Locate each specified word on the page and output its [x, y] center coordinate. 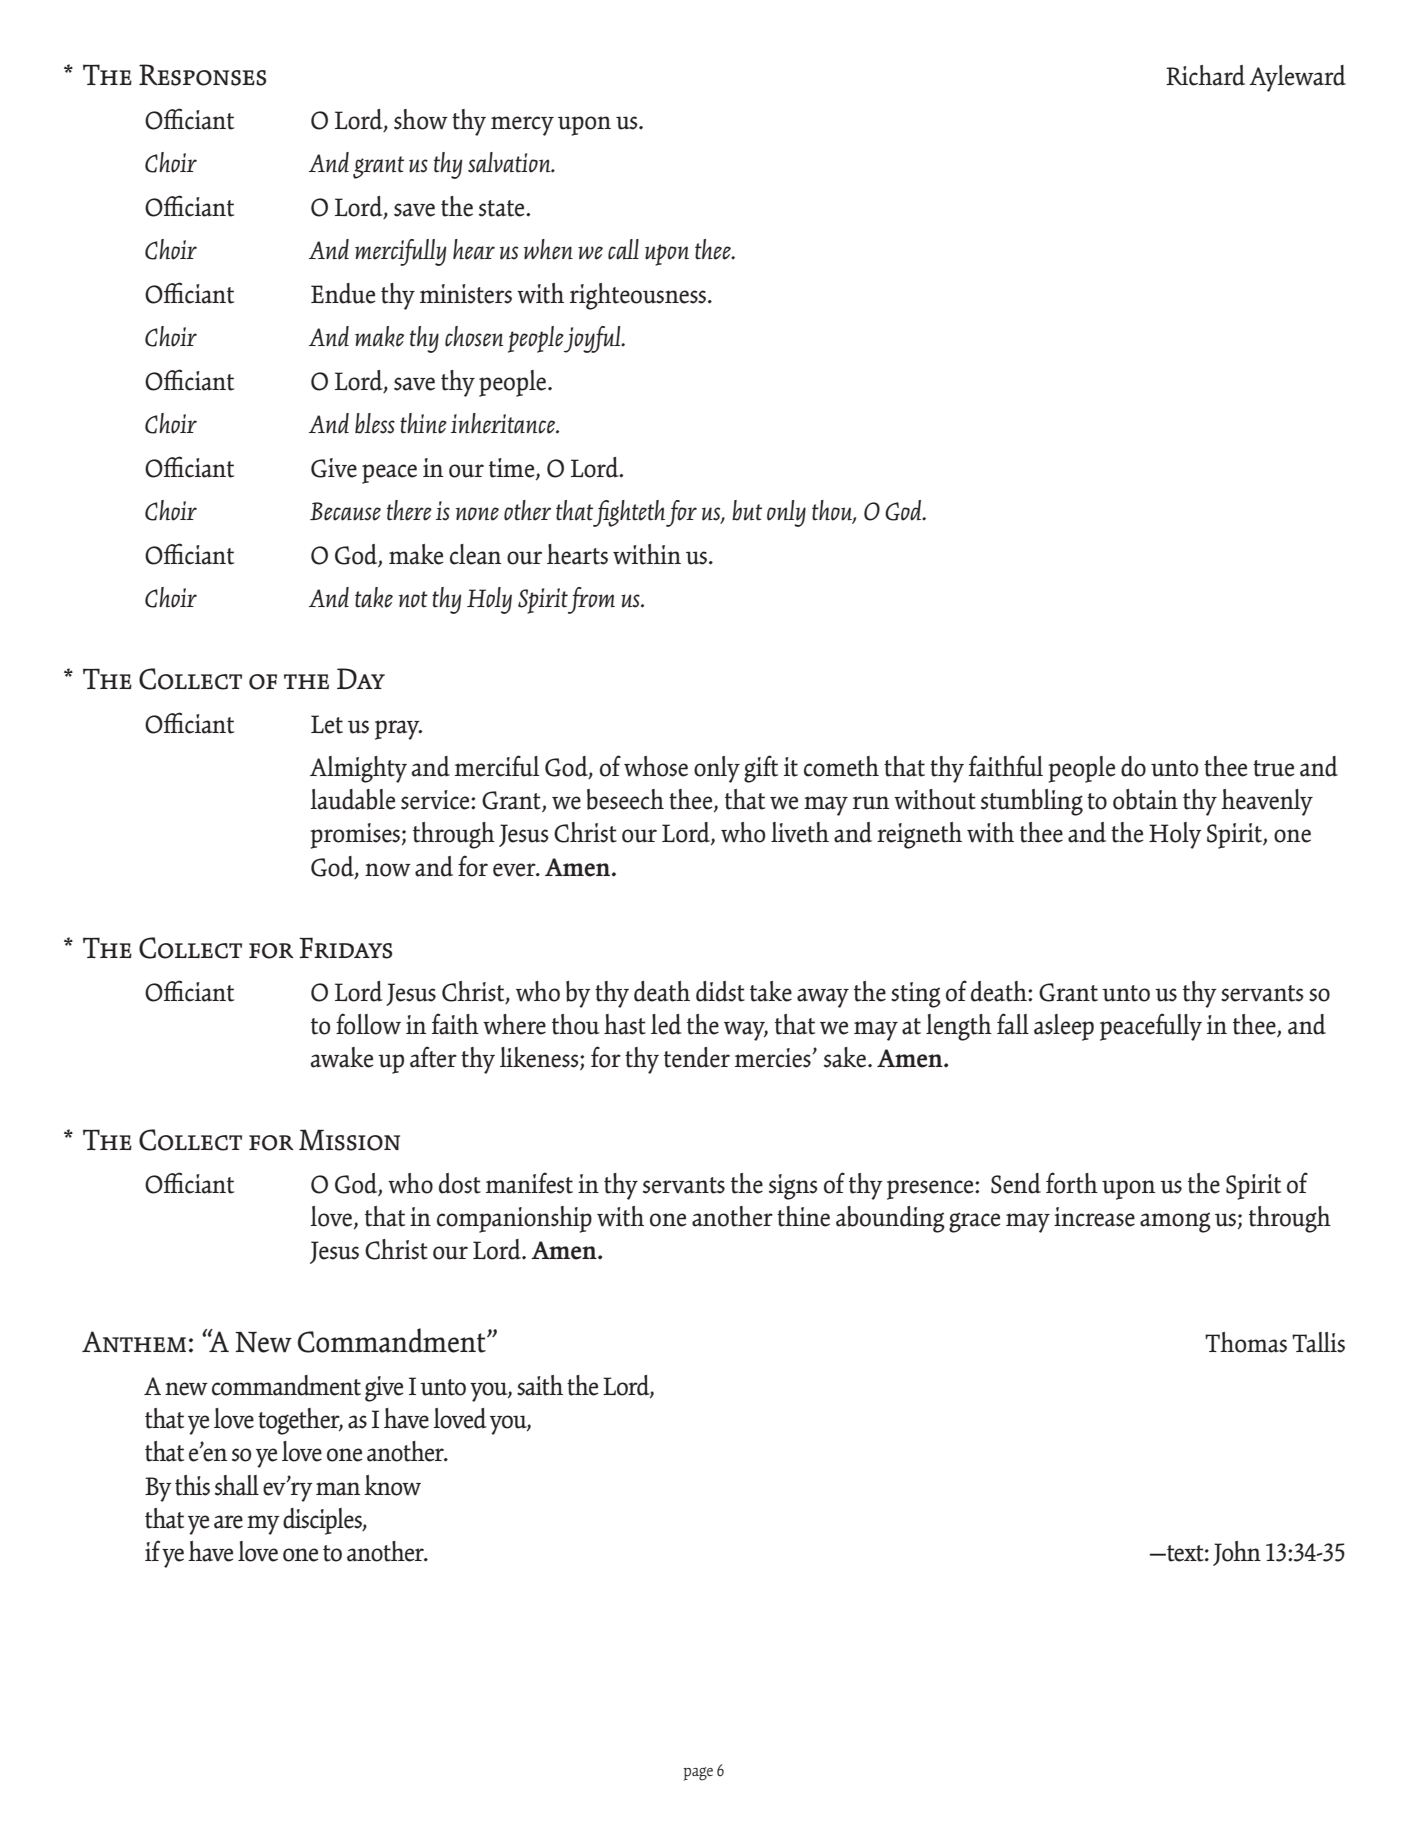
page [698, 1774]
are [228, 1522]
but [747, 510]
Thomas [1246, 1342]
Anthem [134, 1341]
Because [345, 511]
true [1273, 768]
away [823, 998]
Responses [202, 75]
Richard [1205, 75]
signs [793, 1187]
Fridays [345, 948]
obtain [1145, 799]
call [623, 249]
